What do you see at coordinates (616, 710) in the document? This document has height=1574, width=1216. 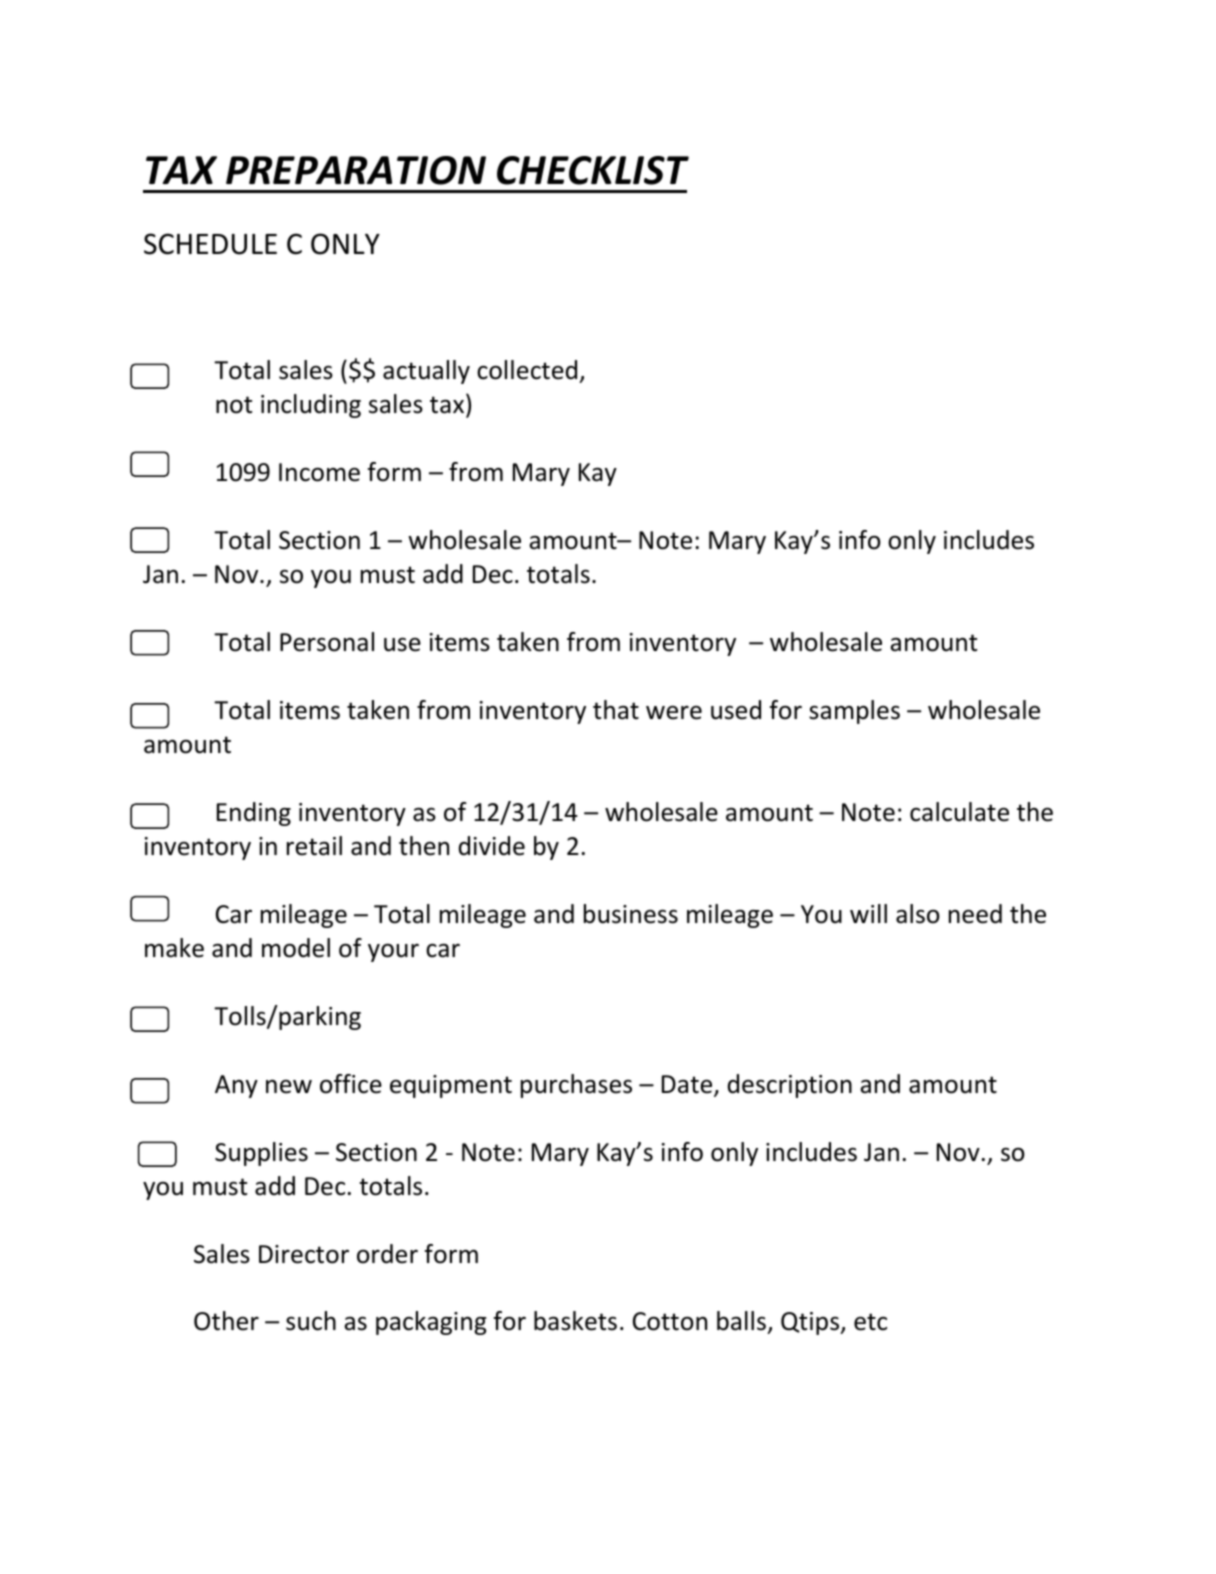 I see `that` at bounding box center [616, 710].
